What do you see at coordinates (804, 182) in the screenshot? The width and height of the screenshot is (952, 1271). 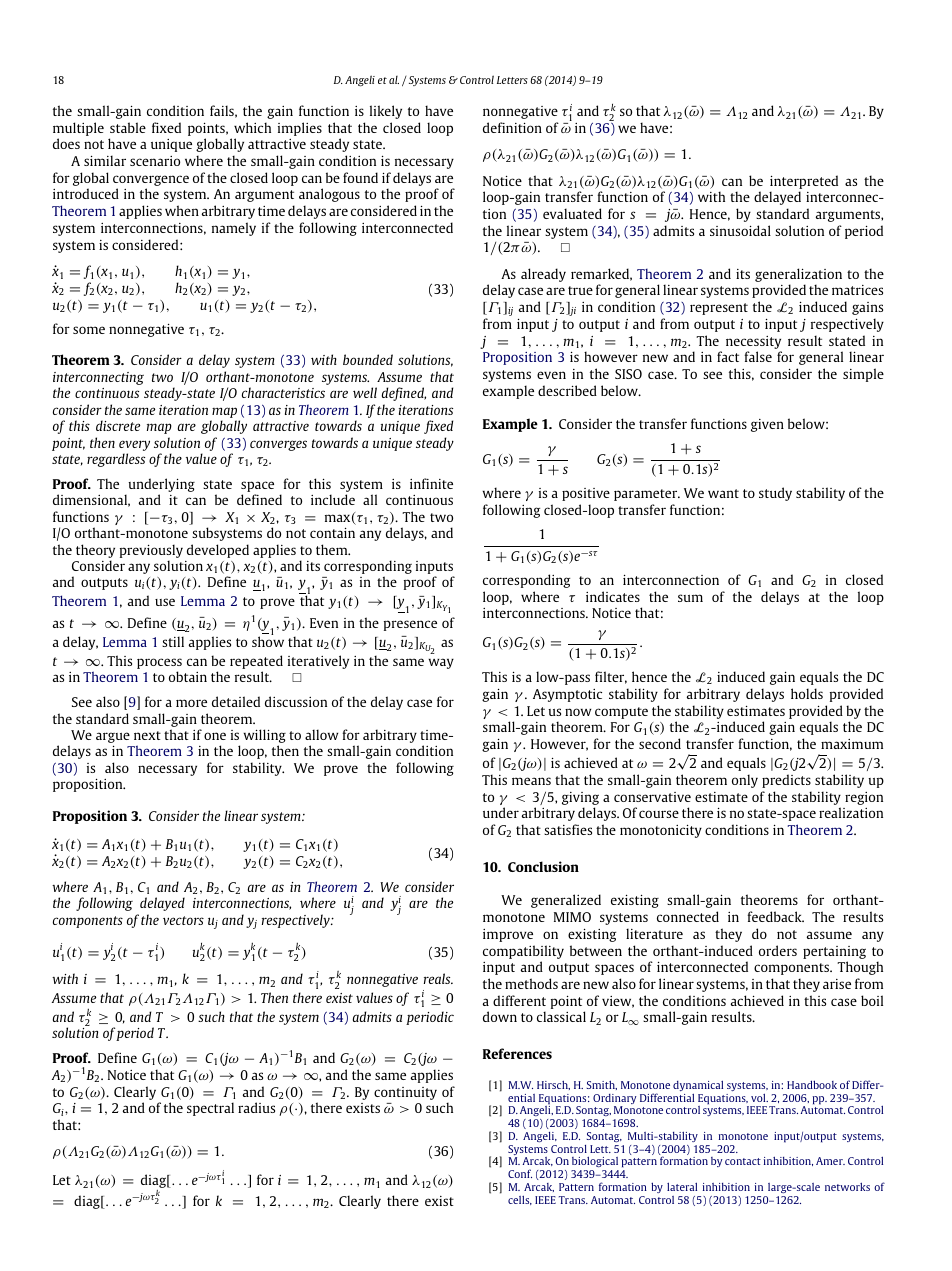 I see `interpreted` at bounding box center [804, 182].
